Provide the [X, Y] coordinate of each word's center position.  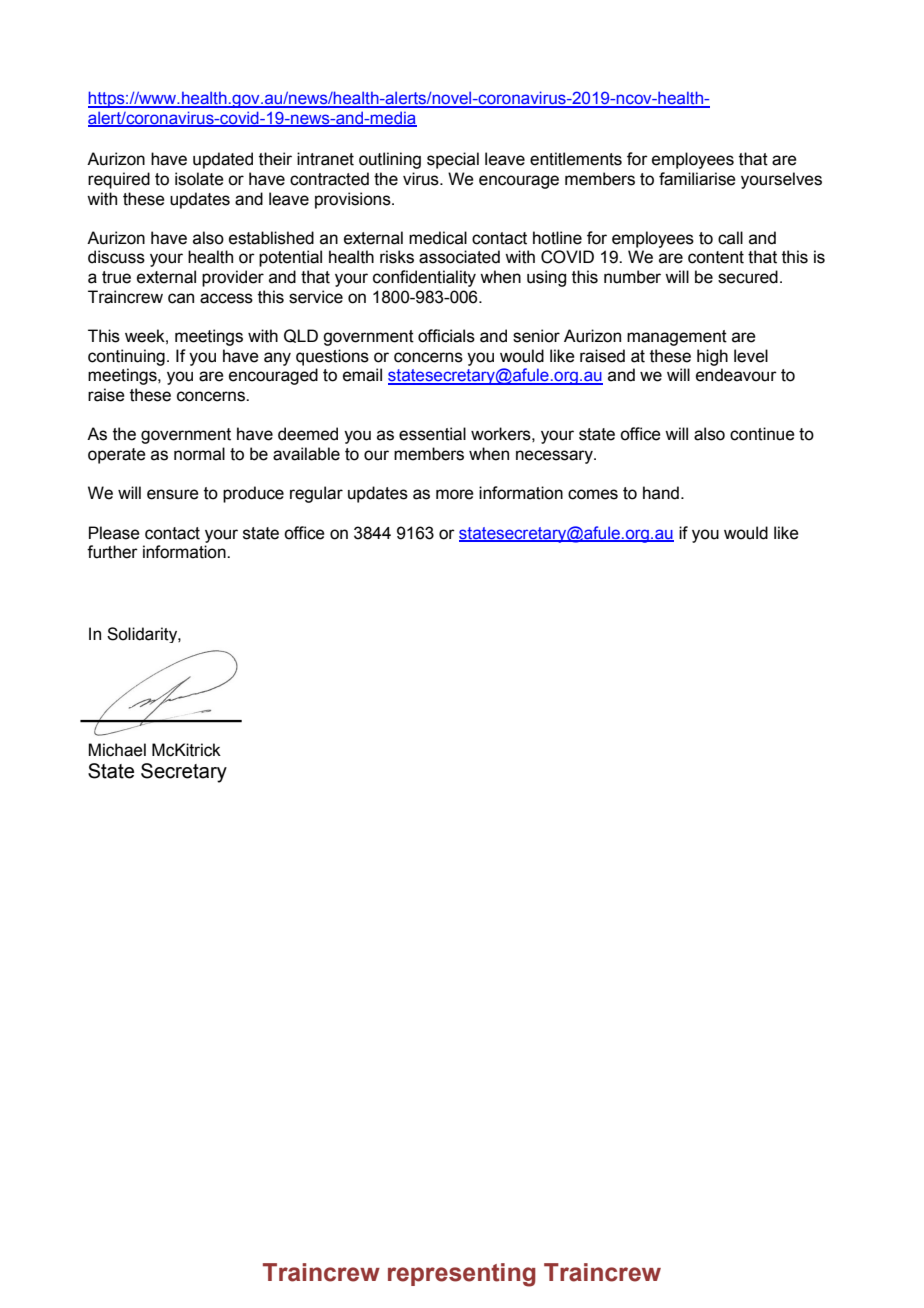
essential [432, 434]
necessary [555, 457]
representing [462, 1275]
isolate [199, 179]
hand [661, 493]
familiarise [697, 179]
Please [114, 533]
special [453, 160]
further [112, 552]
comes [593, 494]
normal [199, 454]
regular [316, 494]
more [455, 494]
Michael [117, 750]
